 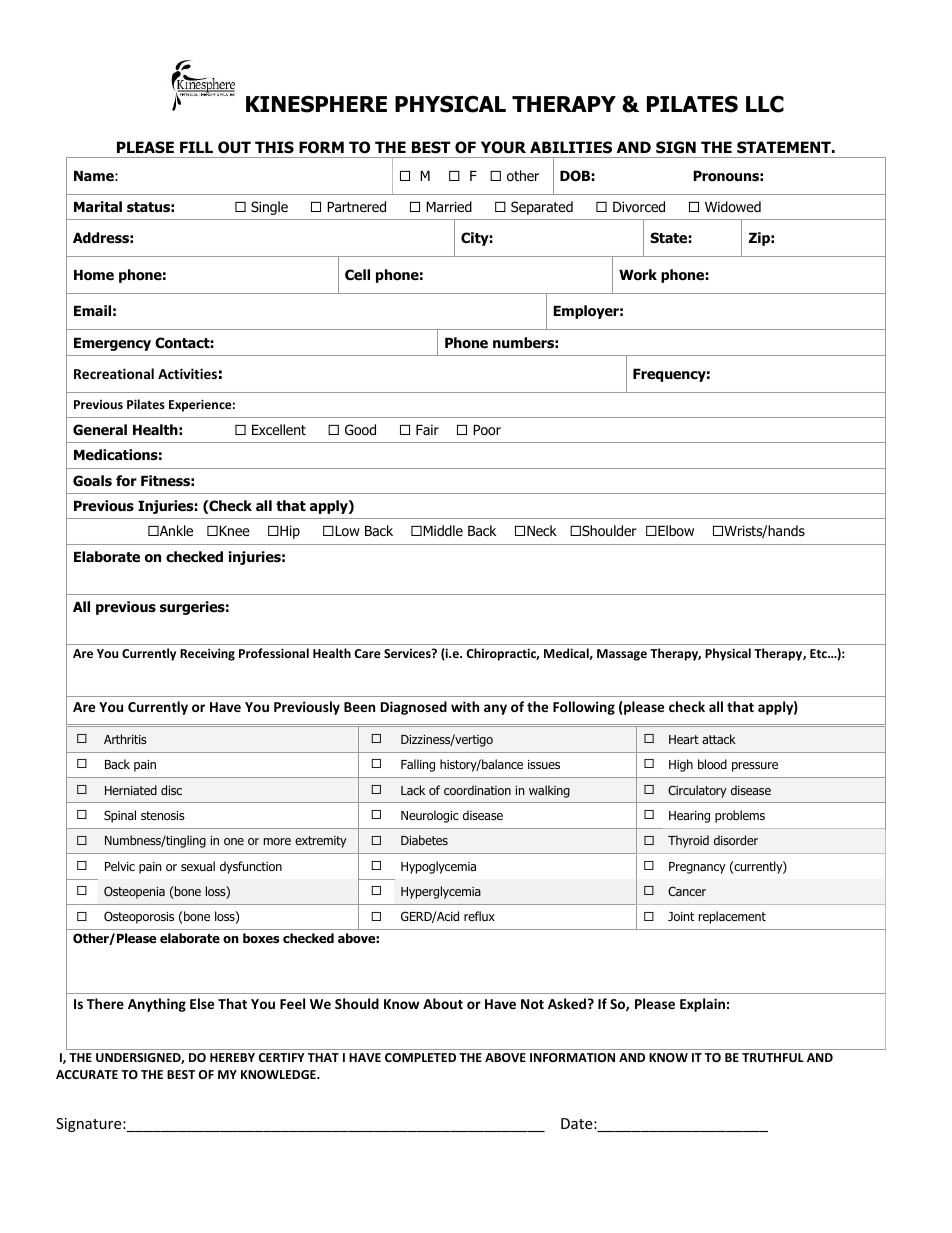 What do you see at coordinates (819, 653) in the screenshot?
I see `Etc` at bounding box center [819, 653].
